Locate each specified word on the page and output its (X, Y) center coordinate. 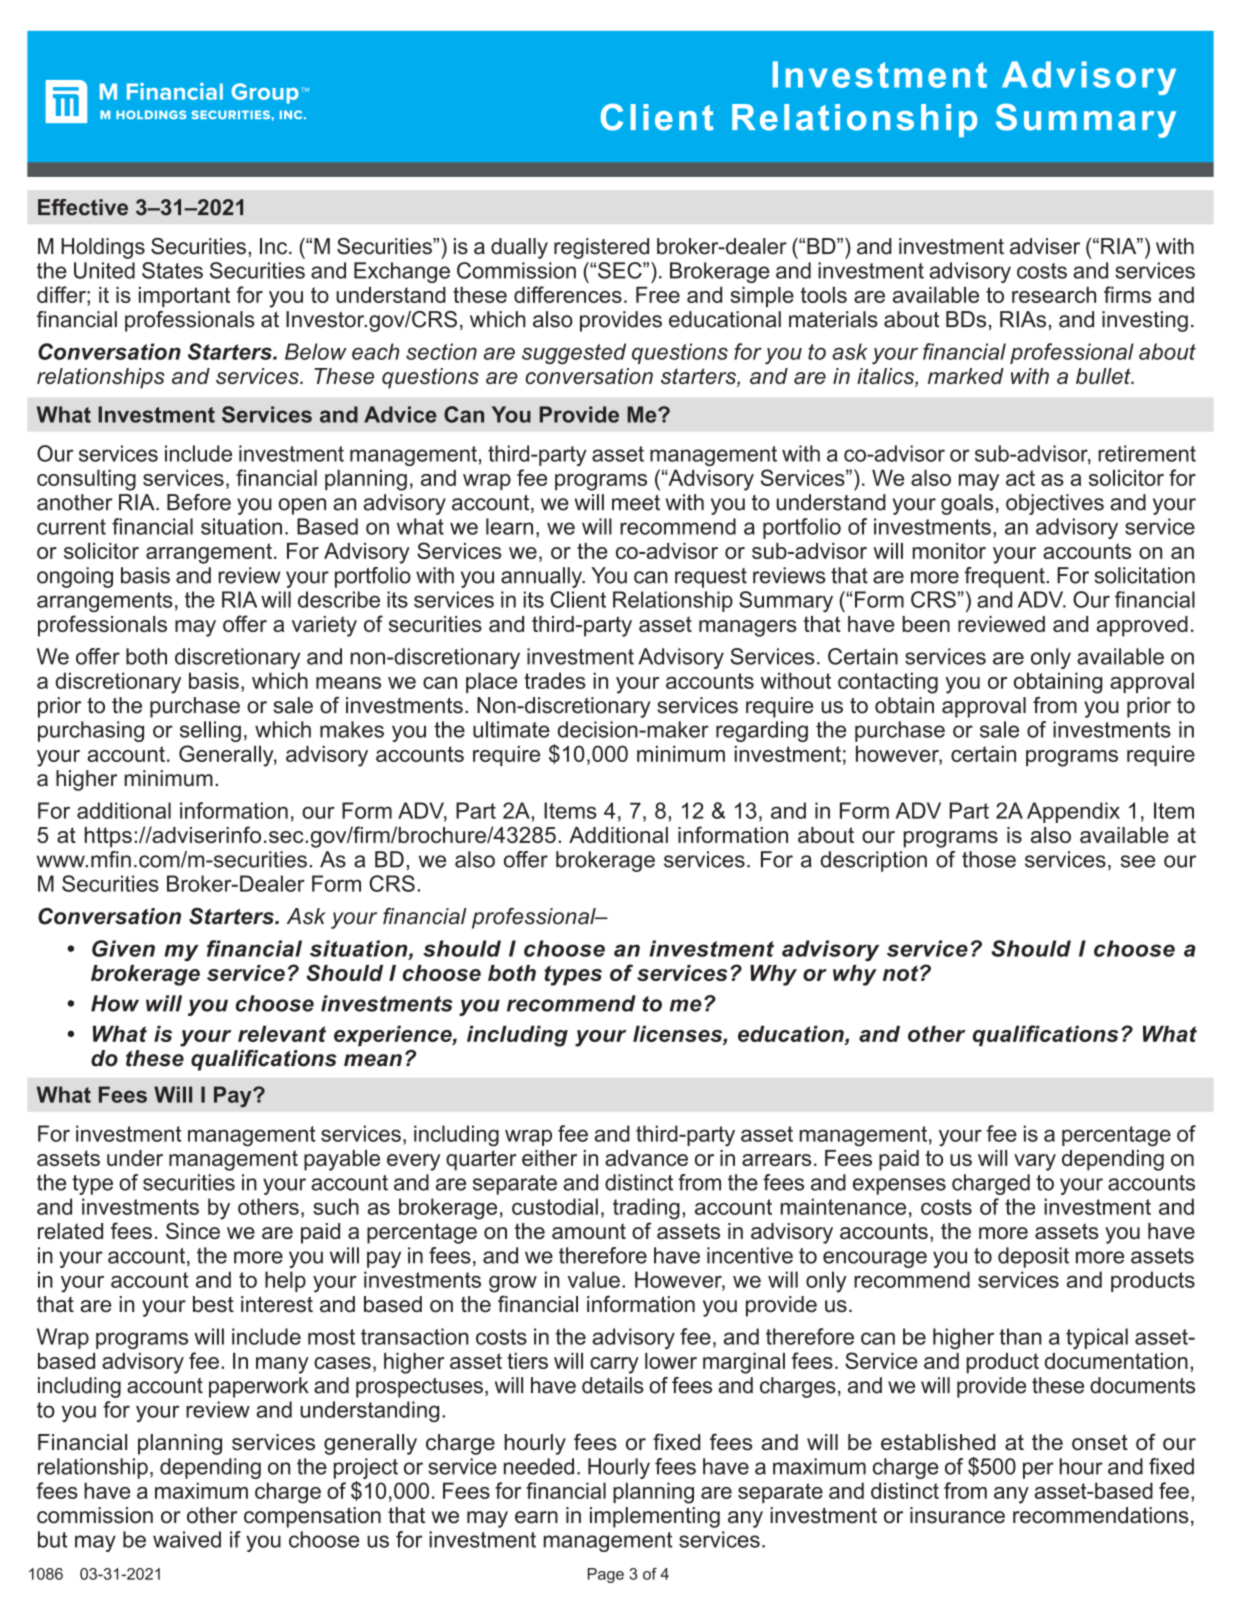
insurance (957, 1515)
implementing (655, 1517)
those (989, 859)
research (1054, 294)
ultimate (511, 729)
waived (187, 1539)
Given (123, 948)
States (172, 270)
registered (601, 248)
